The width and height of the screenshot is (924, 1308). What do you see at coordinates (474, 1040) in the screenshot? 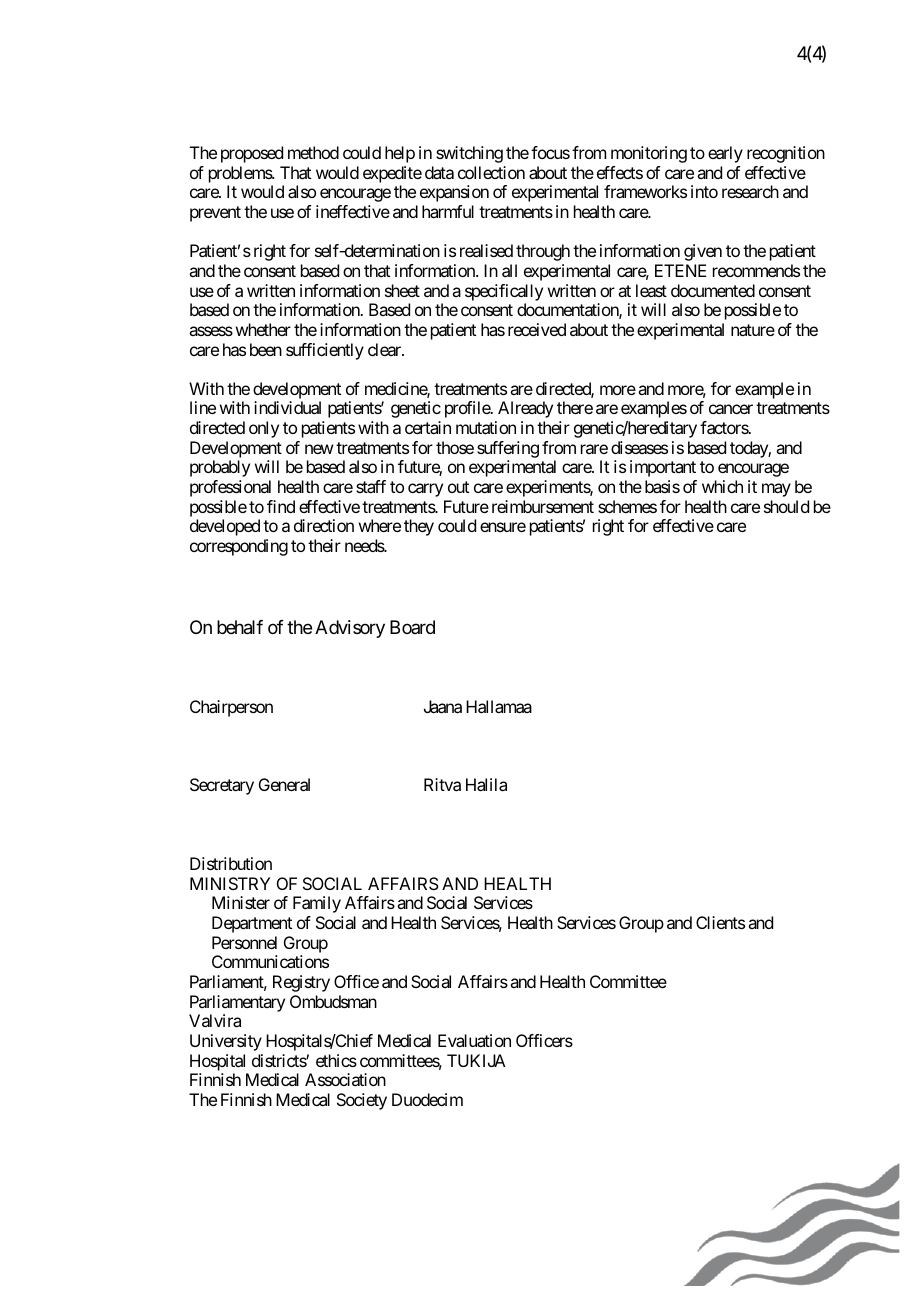
I see `Evaluation` at bounding box center [474, 1040].
